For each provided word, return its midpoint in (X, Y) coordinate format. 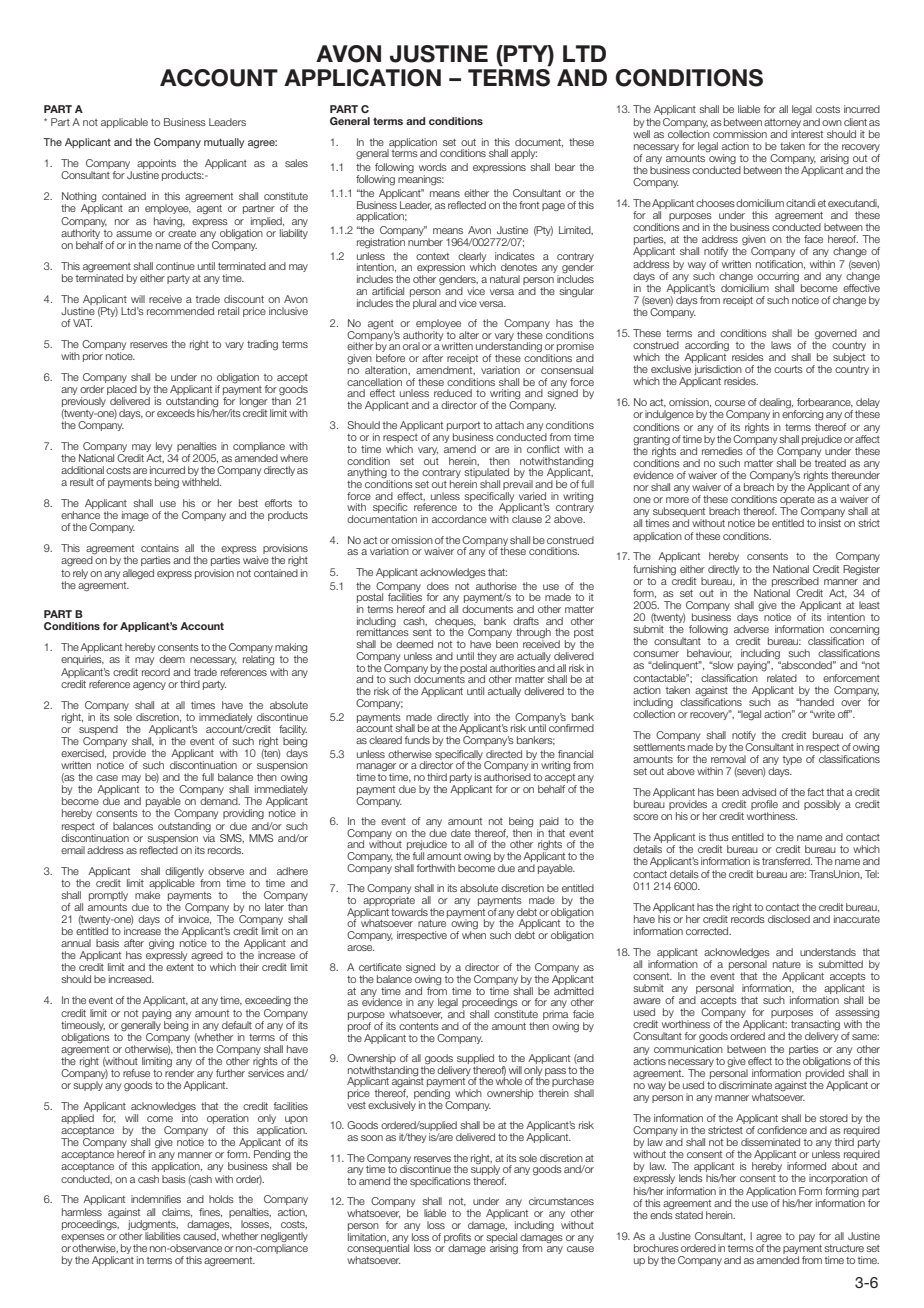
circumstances (561, 1201)
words (433, 167)
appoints (156, 165)
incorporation (838, 1179)
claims (177, 1212)
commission (740, 134)
